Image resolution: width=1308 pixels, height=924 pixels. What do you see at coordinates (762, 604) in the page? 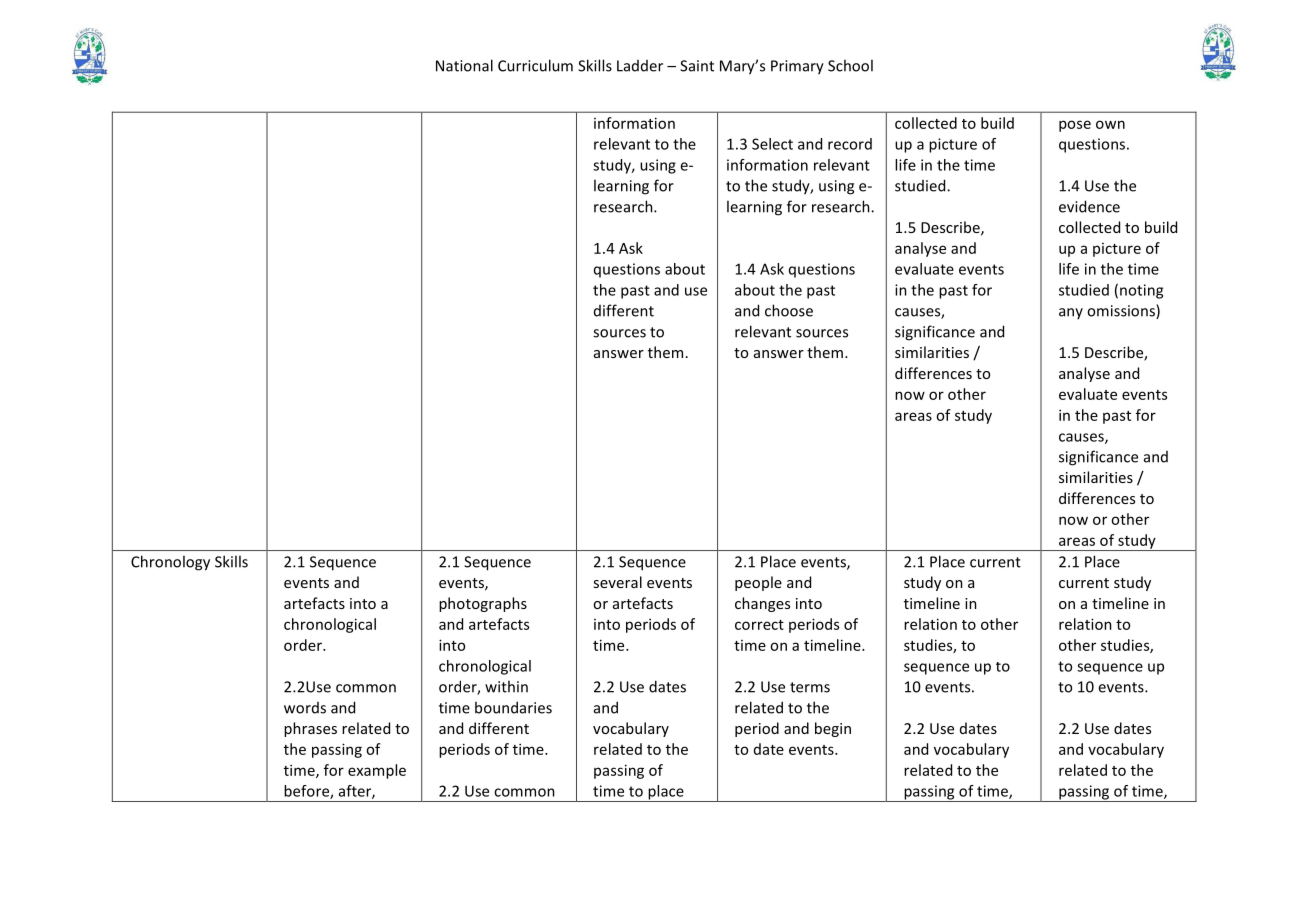
I see `changes` at bounding box center [762, 604].
